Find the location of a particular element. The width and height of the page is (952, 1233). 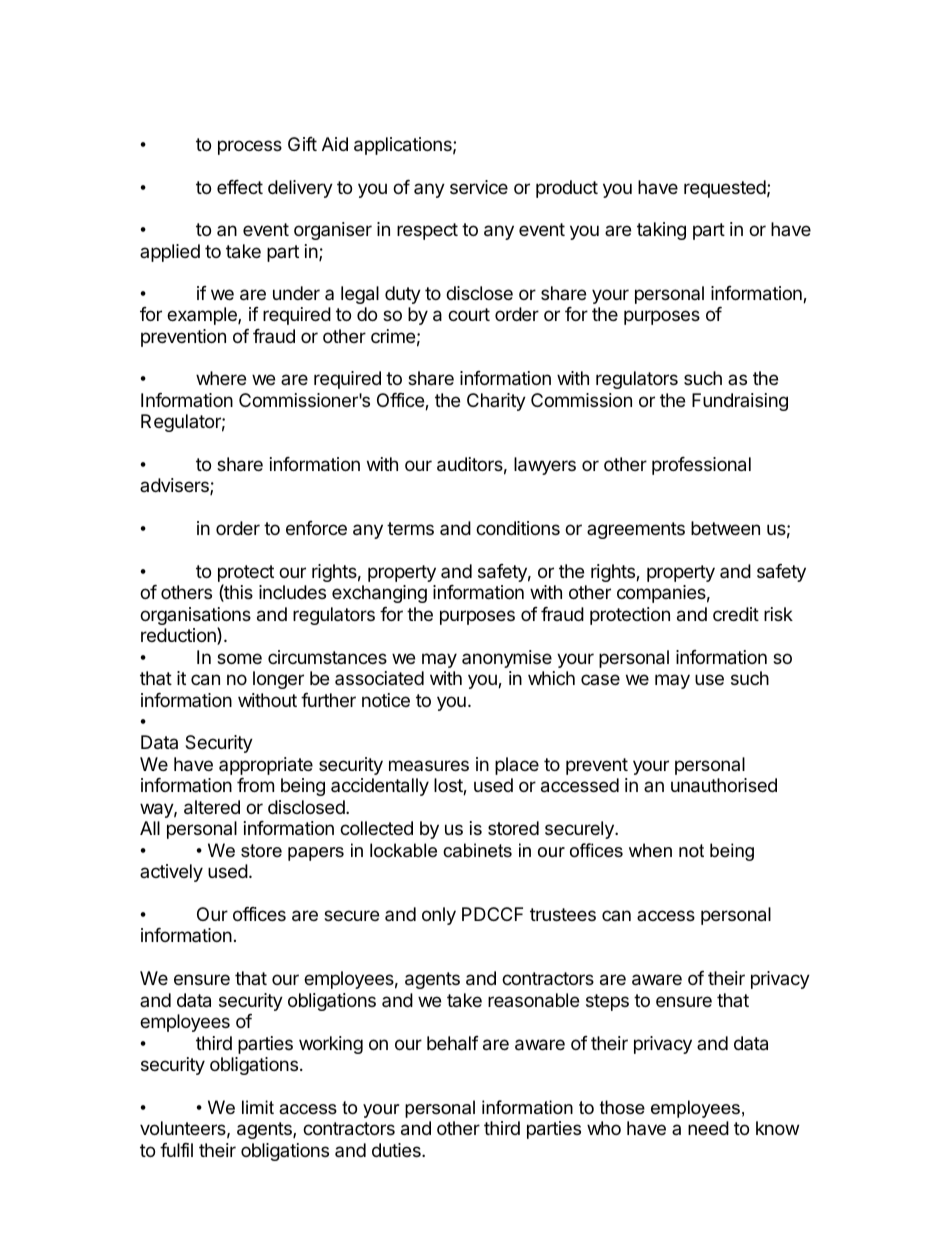

effect is located at coordinates (240, 187).
